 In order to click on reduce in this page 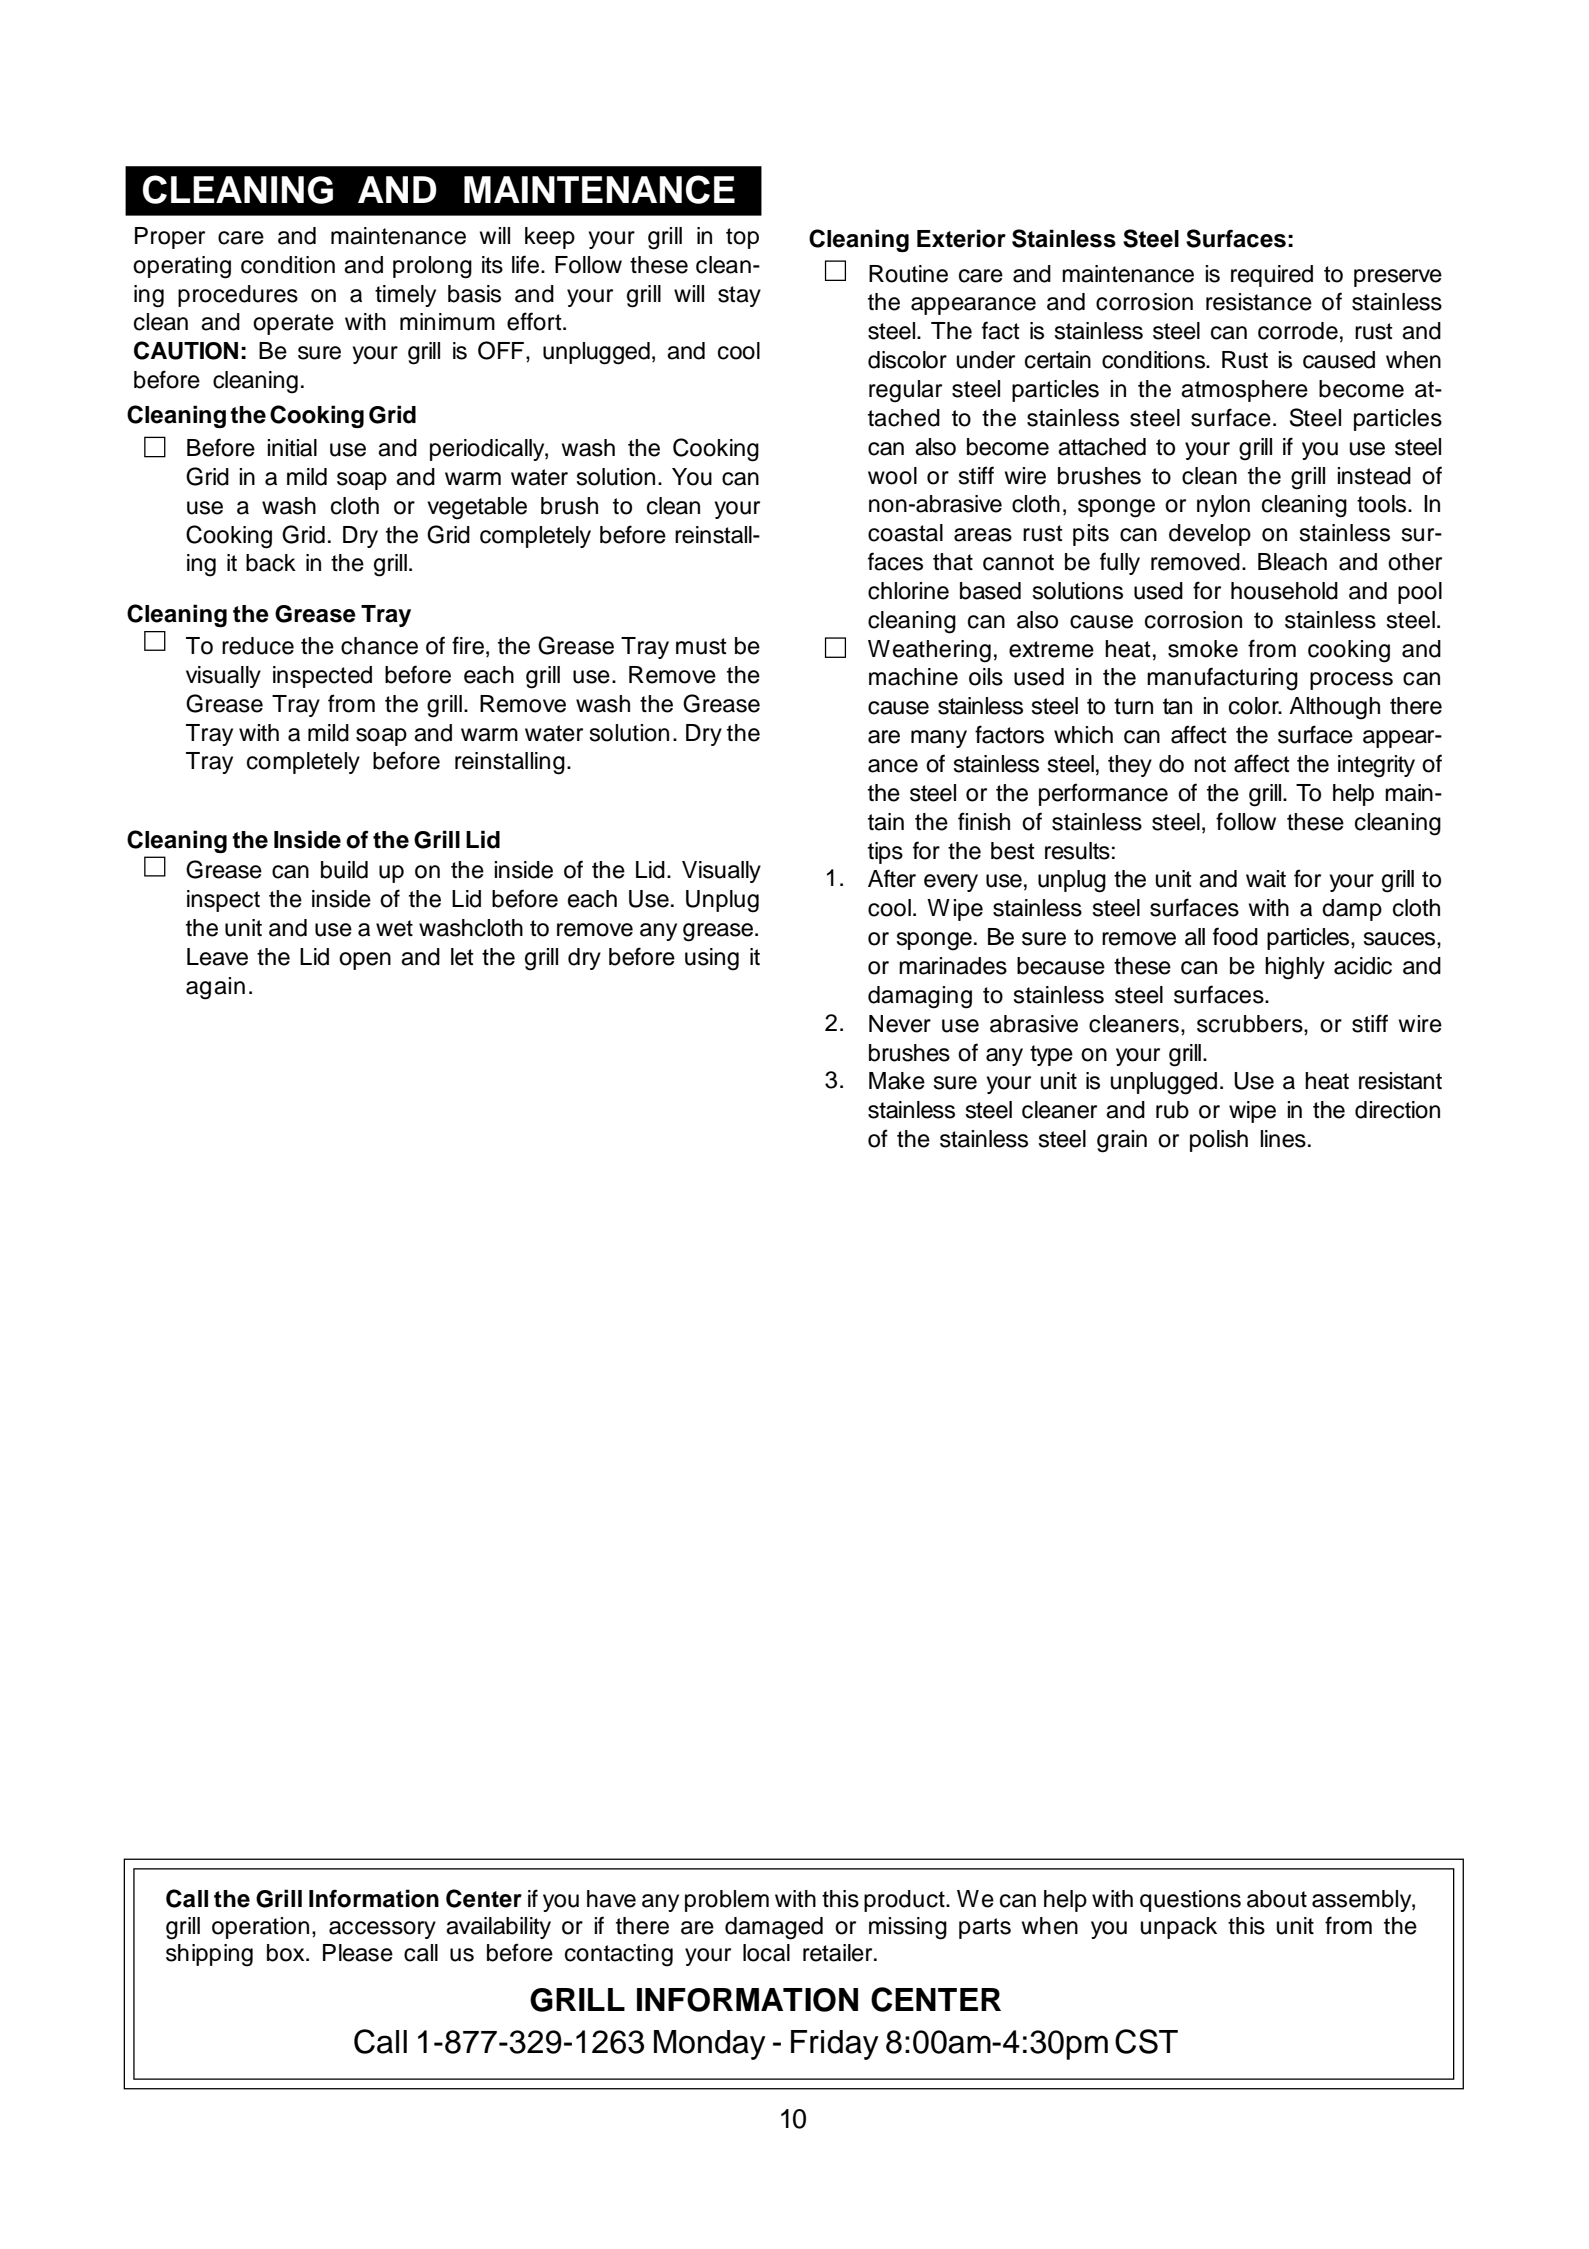, I will do `click(258, 646)`.
